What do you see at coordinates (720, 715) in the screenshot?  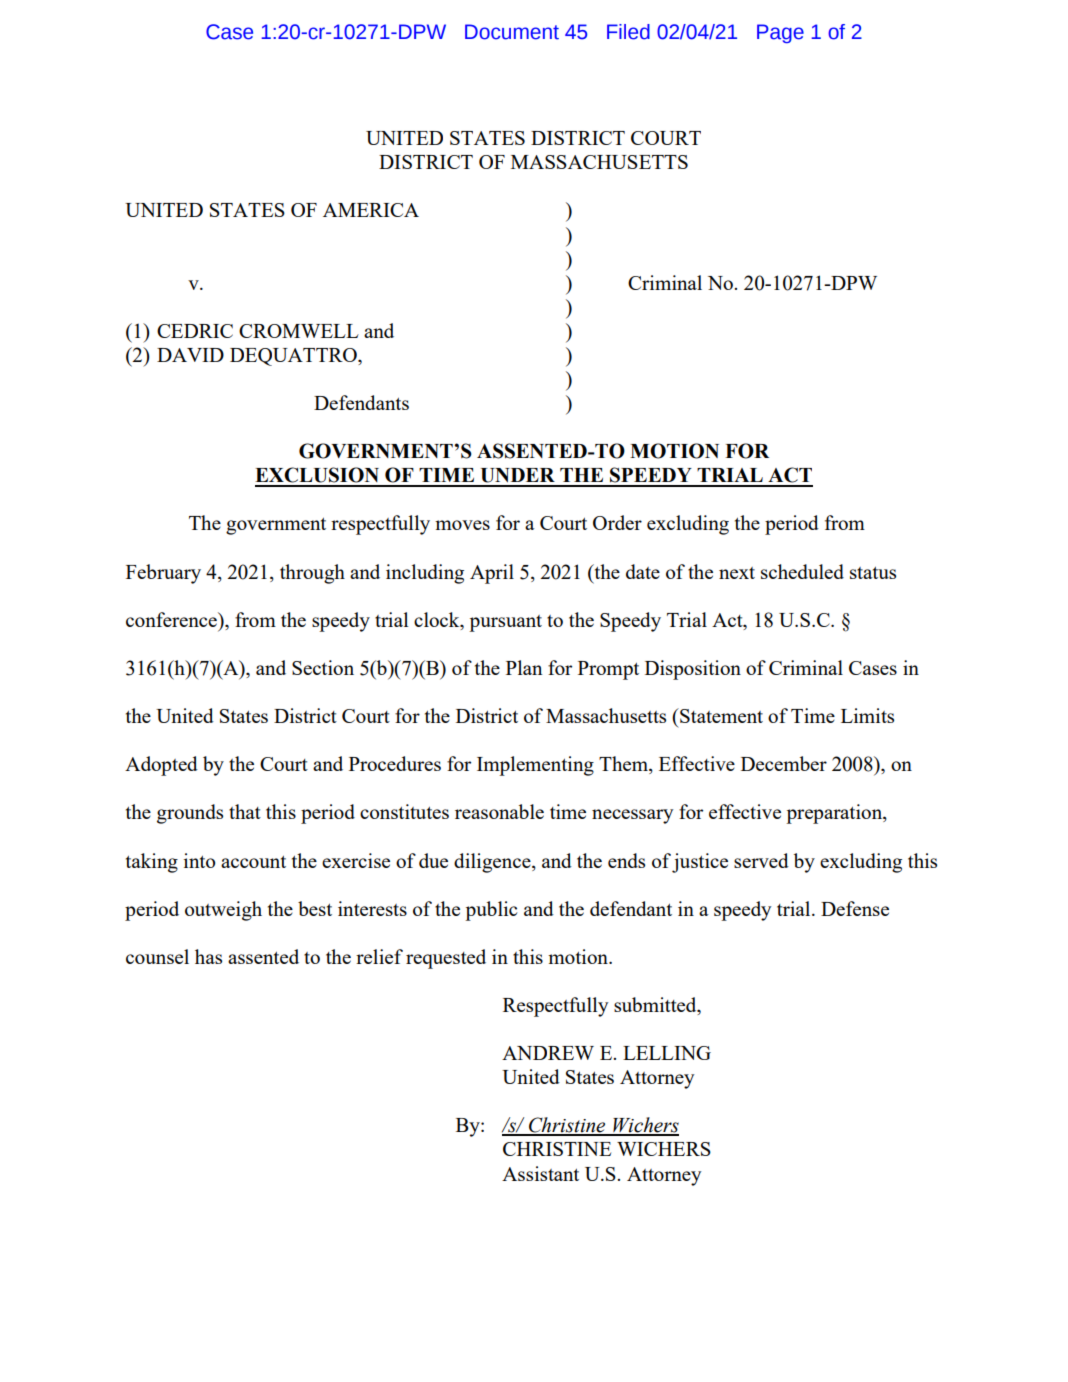 I see `Statement` at bounding box center [720, 715].
